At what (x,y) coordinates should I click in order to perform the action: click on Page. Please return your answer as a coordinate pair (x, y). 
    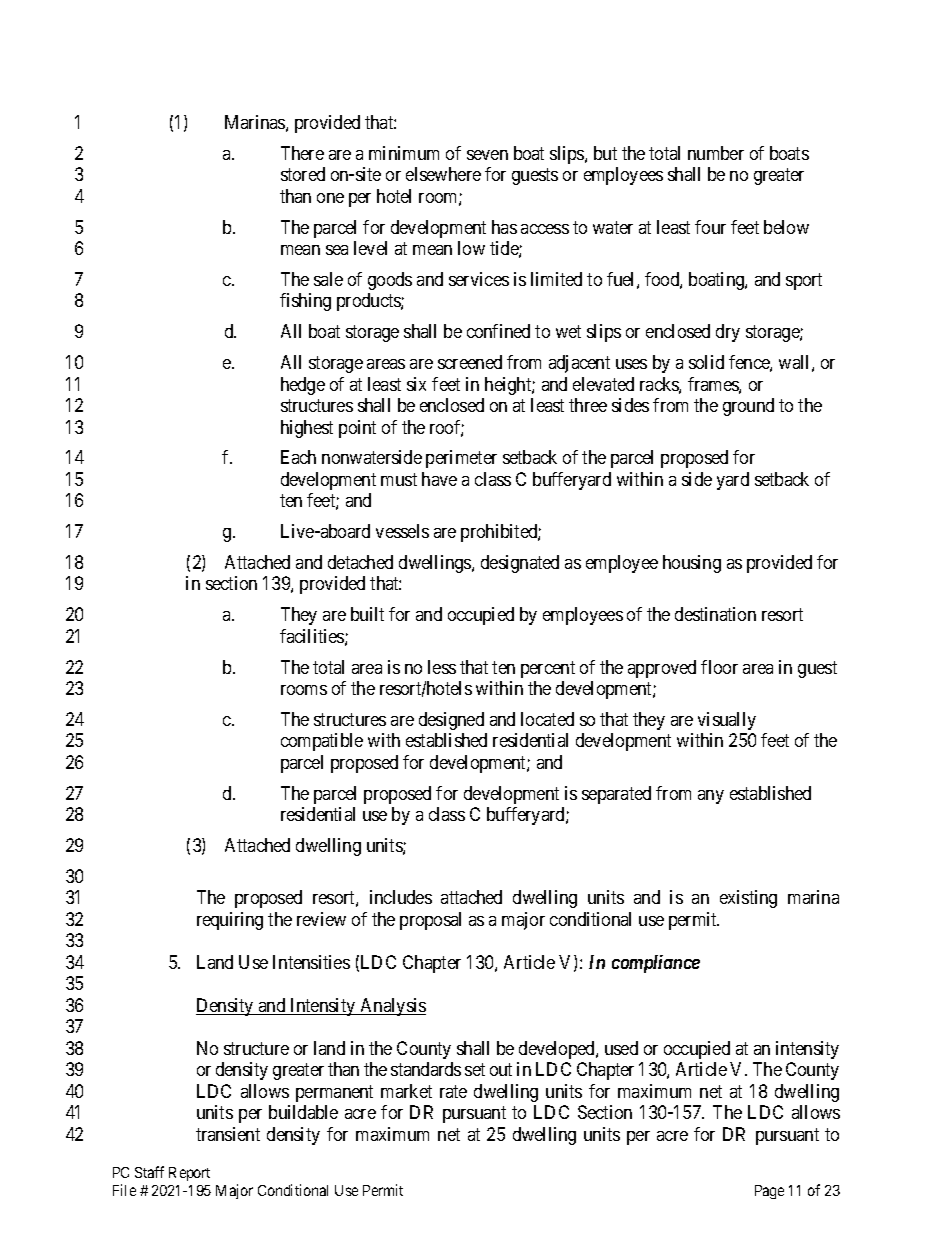
    Looking at the image, I should click on (769, 1192).
